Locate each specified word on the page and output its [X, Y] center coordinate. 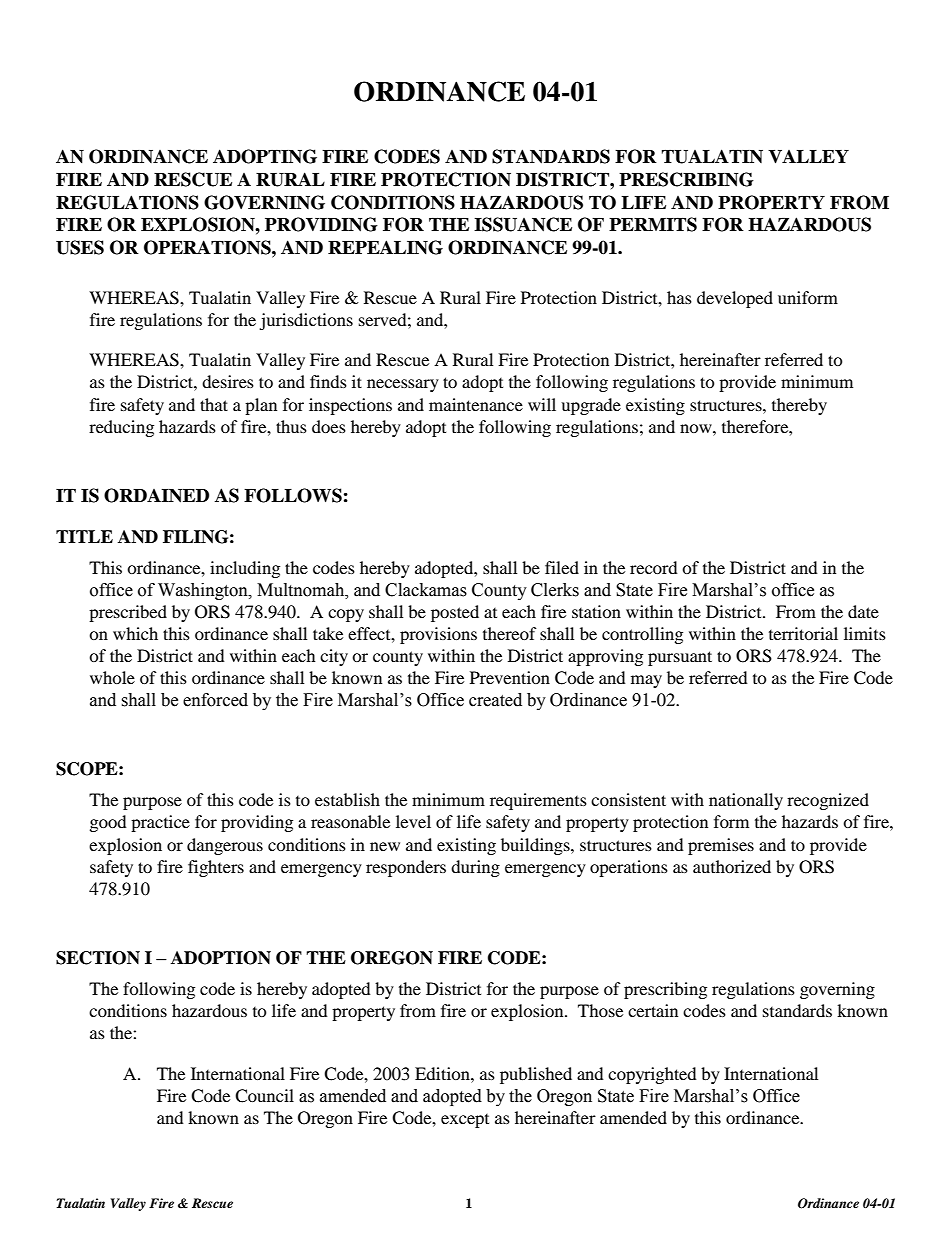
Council [264, 1096]
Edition [443, 1073]
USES [80, 247]
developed [735, 299]
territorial [803, 633]
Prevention [510, 677]
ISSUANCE [523, 224]
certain [653, 1010]
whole [112, 677]
